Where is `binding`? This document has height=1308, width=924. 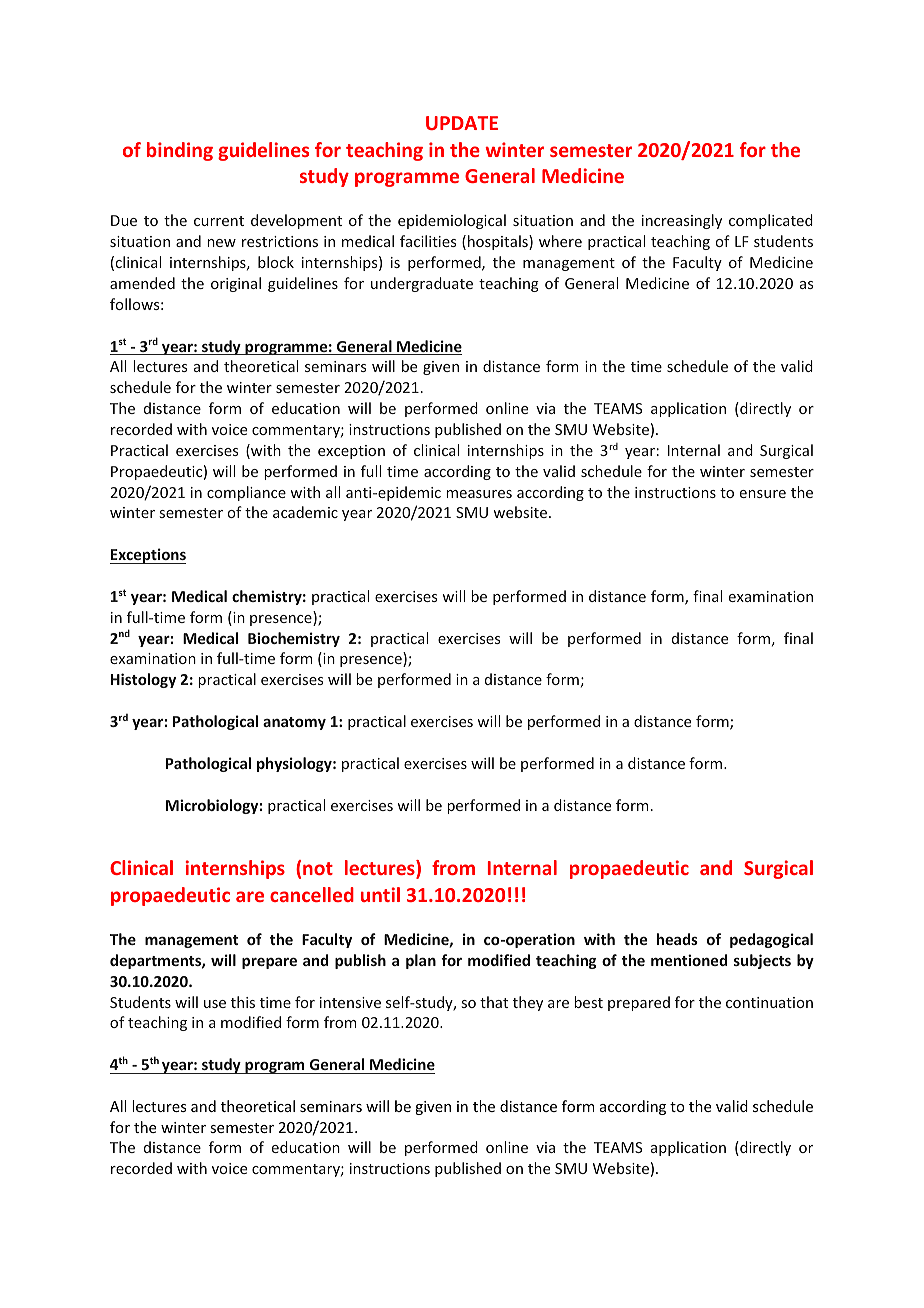
binding is located at coordinates (180, 151).
